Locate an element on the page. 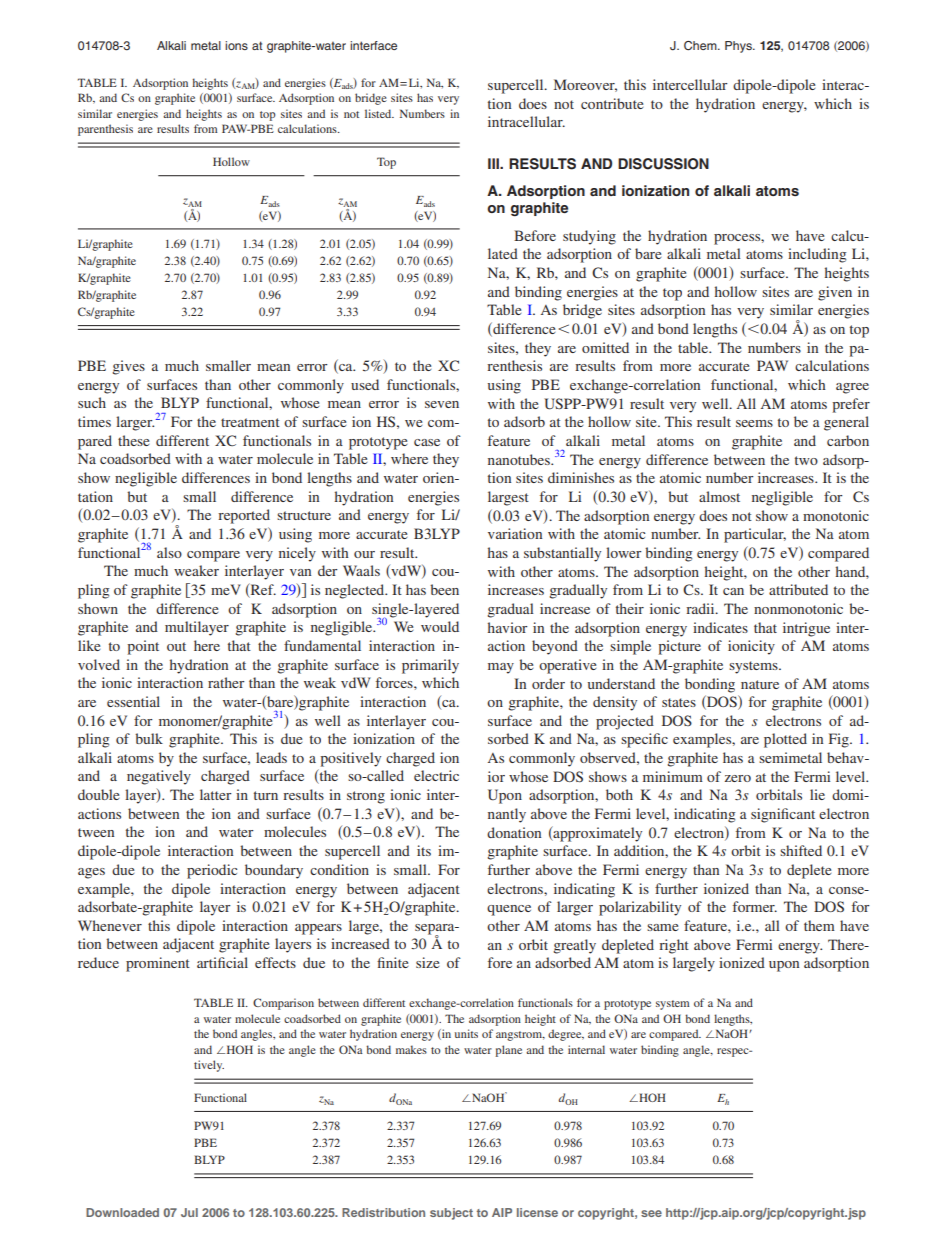  former is located at coordinates (755, 906).
